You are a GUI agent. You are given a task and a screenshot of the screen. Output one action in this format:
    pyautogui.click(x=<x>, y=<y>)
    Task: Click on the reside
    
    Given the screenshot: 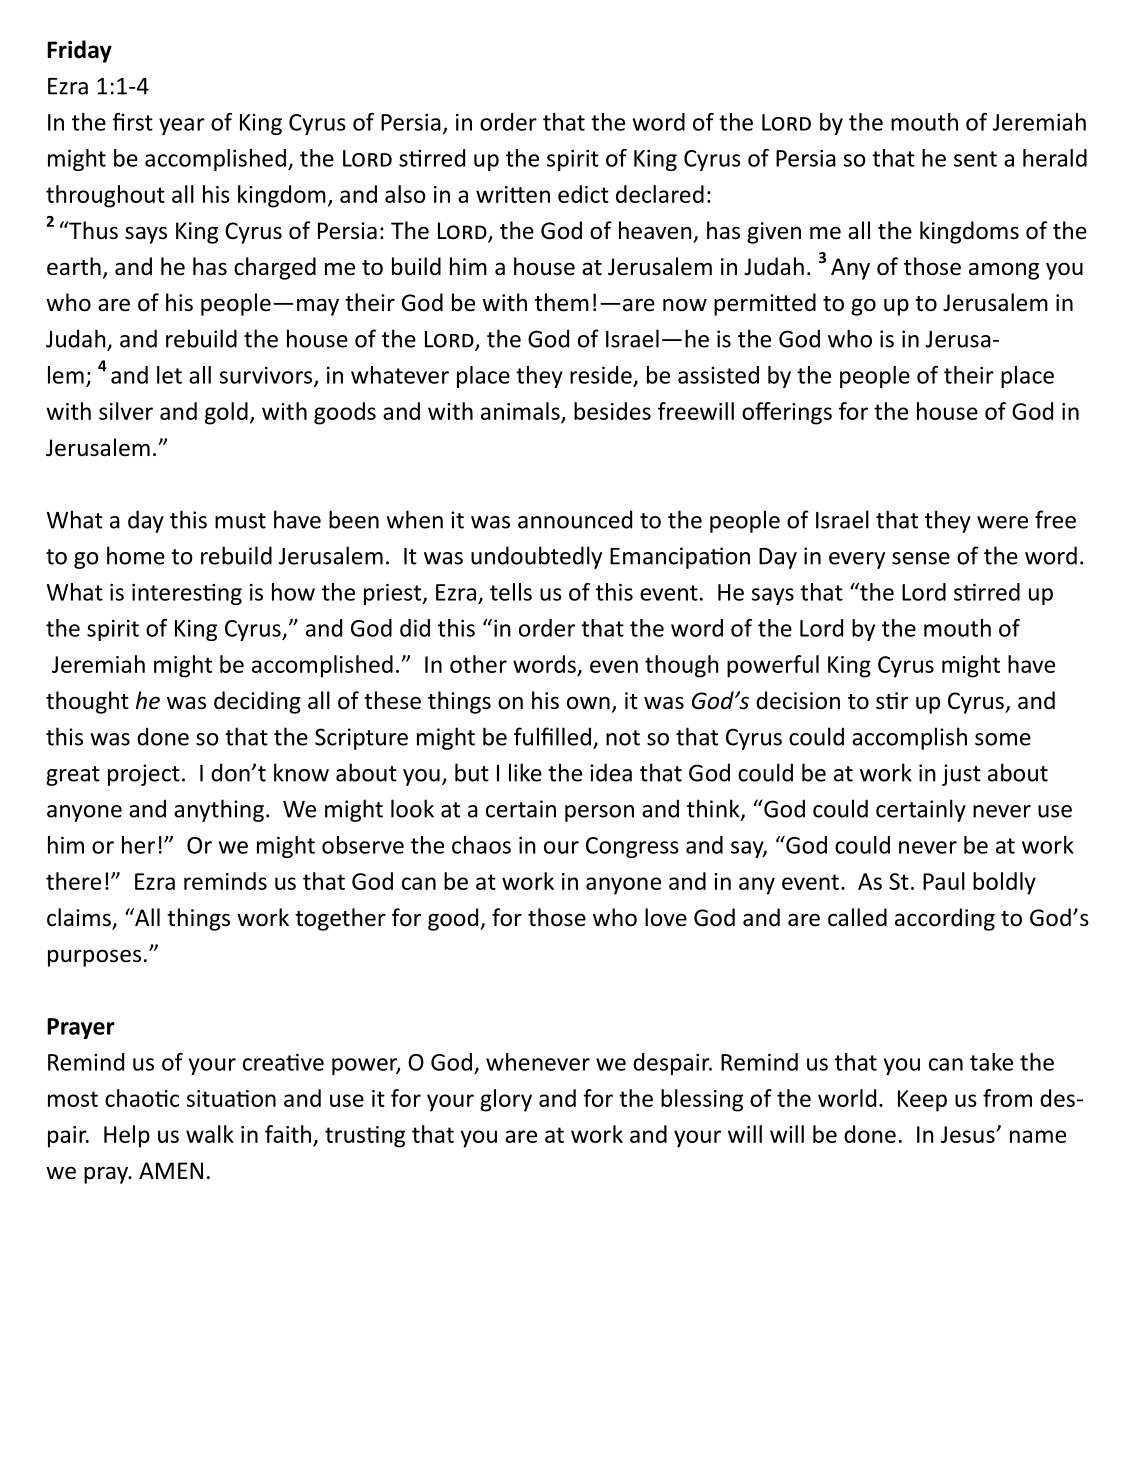 What is the action you would take?
    pyautogui.click(x=601, y=375)
